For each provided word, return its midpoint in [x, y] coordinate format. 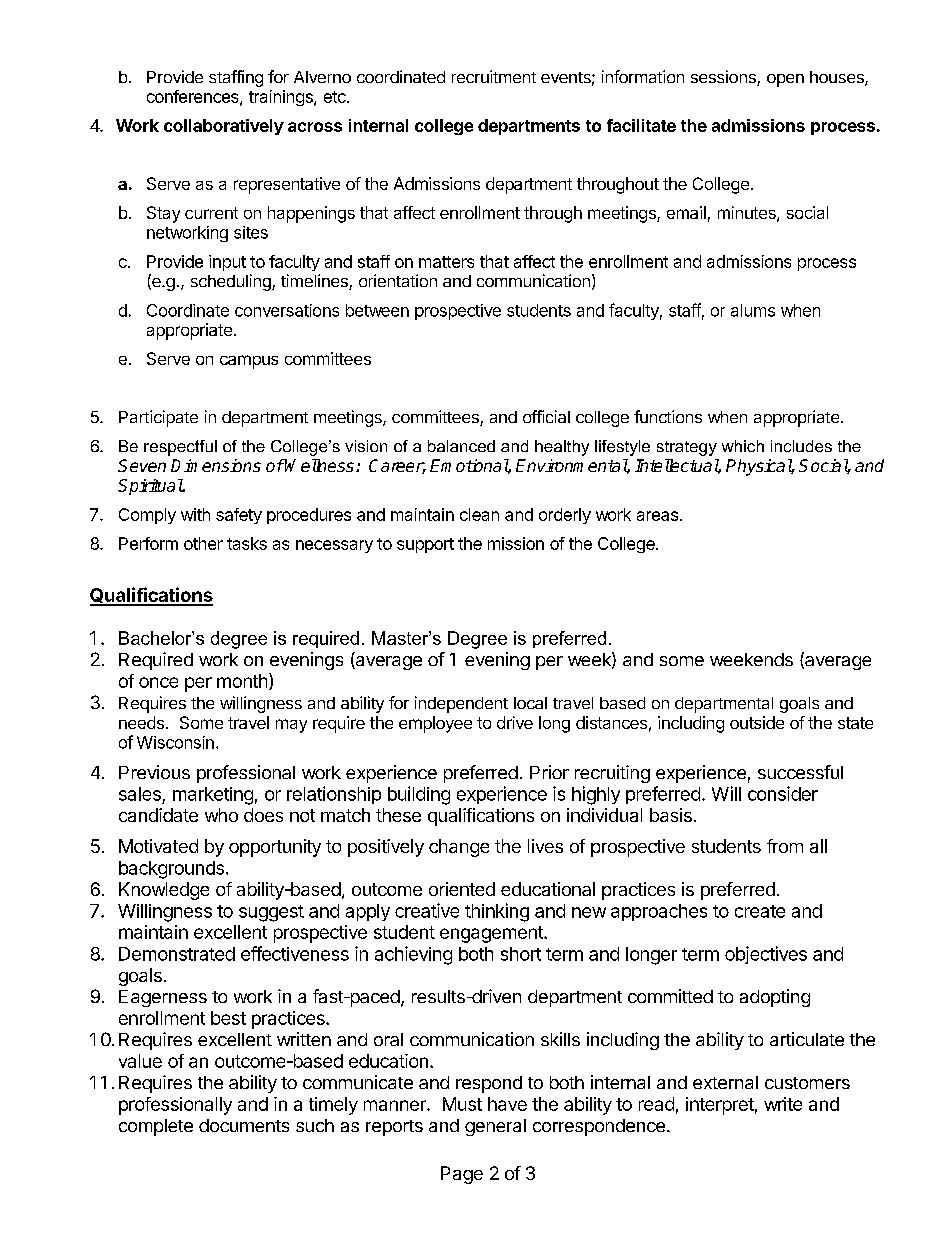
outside [757, 722]
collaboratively [224, 127]
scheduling [232, 282]
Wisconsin [175, 742]
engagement [492, 934]
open [785, 80]
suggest [271, 913]
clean [479, 514]
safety [239, 516]
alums [753, 310]
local [530, 703]
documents [244, 1125]
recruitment [494, 76]
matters [446, 262]
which [743, 446]
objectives [766, 955]
